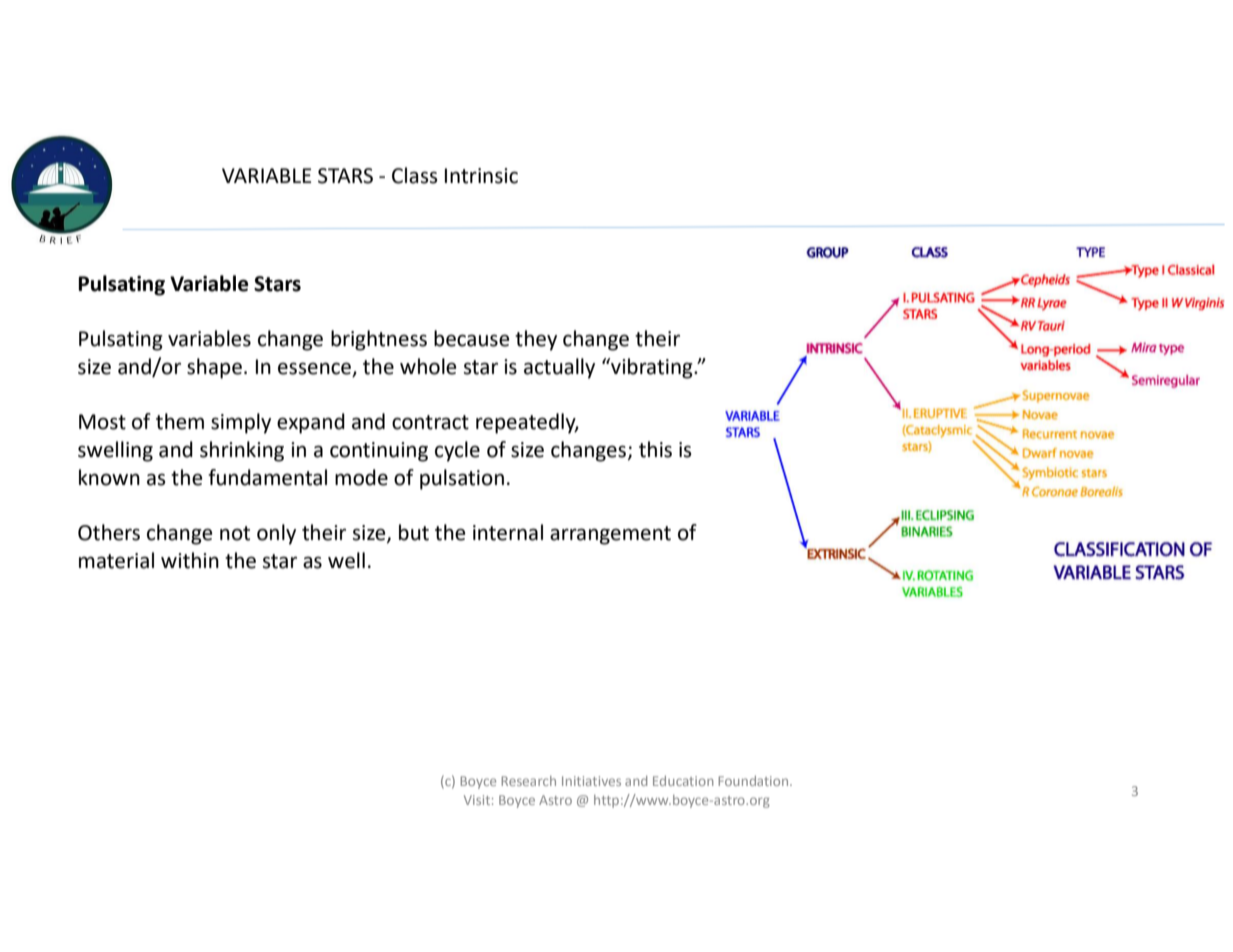  What do you see at coordinates (655, 449) in the screenshot?
I see `this` at bounding box center [655, 449].
